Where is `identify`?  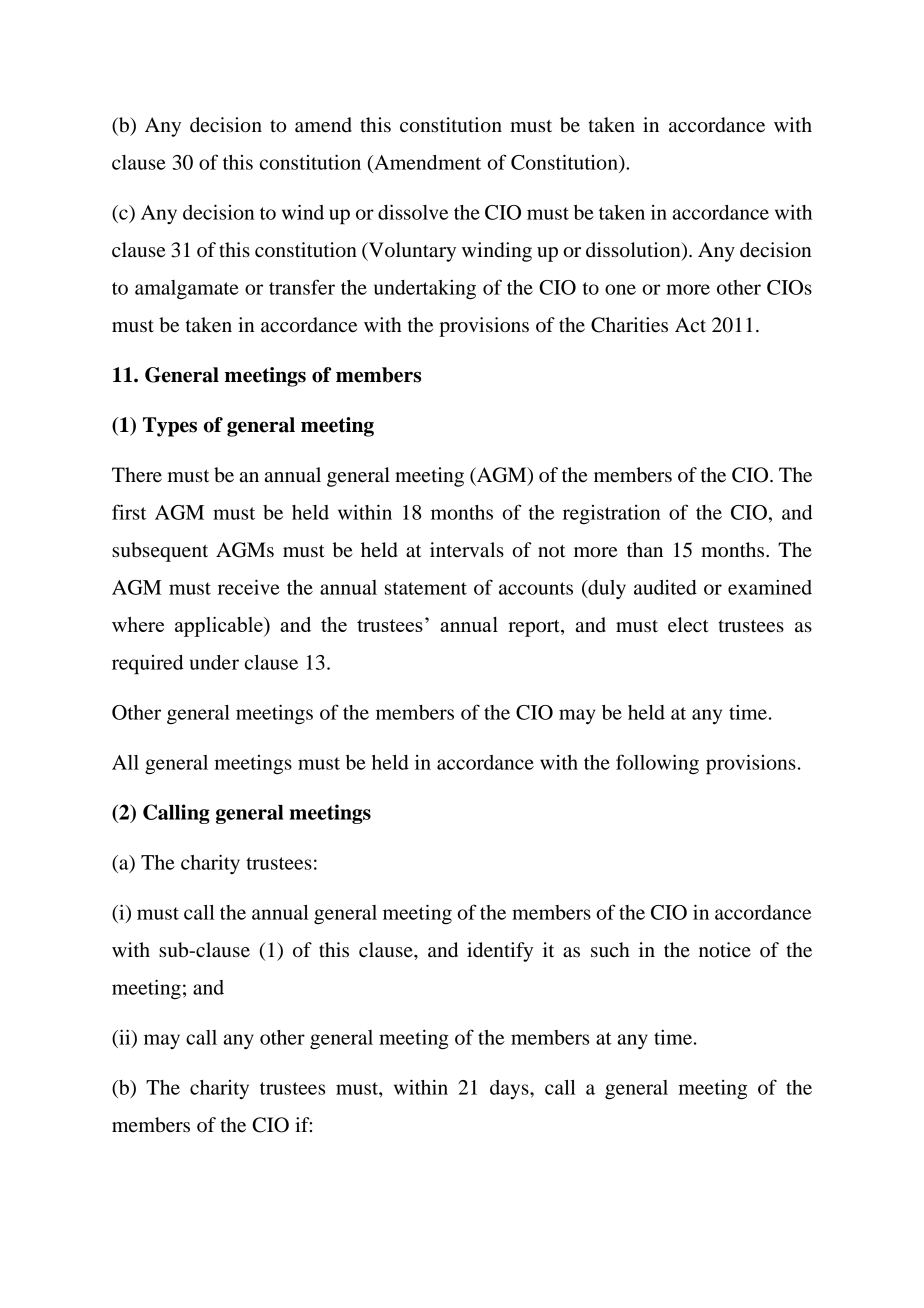 identify is located at coordinates (500, 952).
